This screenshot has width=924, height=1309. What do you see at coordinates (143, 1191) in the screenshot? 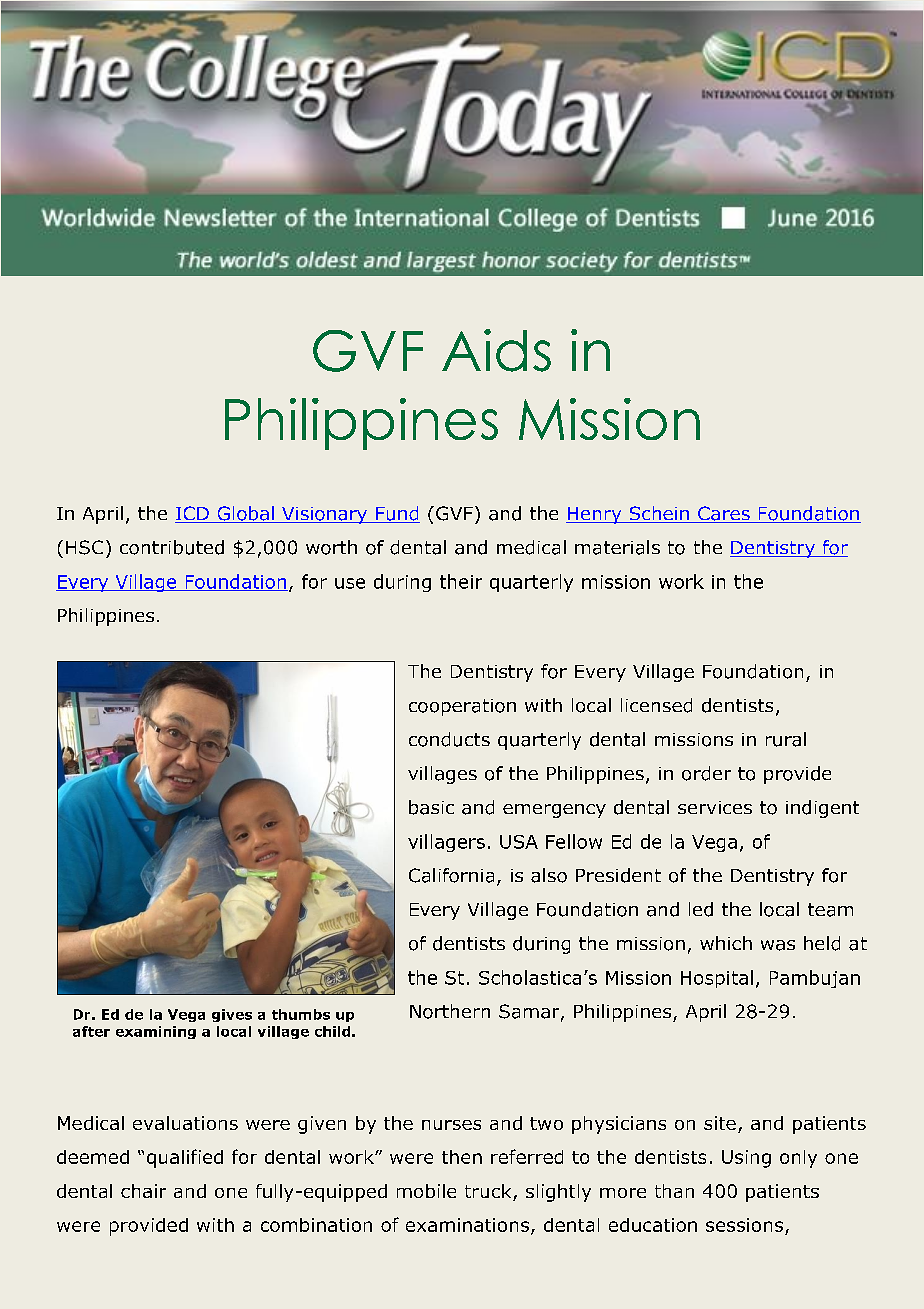
I see `chair` at bounding box center [143, 1191].
